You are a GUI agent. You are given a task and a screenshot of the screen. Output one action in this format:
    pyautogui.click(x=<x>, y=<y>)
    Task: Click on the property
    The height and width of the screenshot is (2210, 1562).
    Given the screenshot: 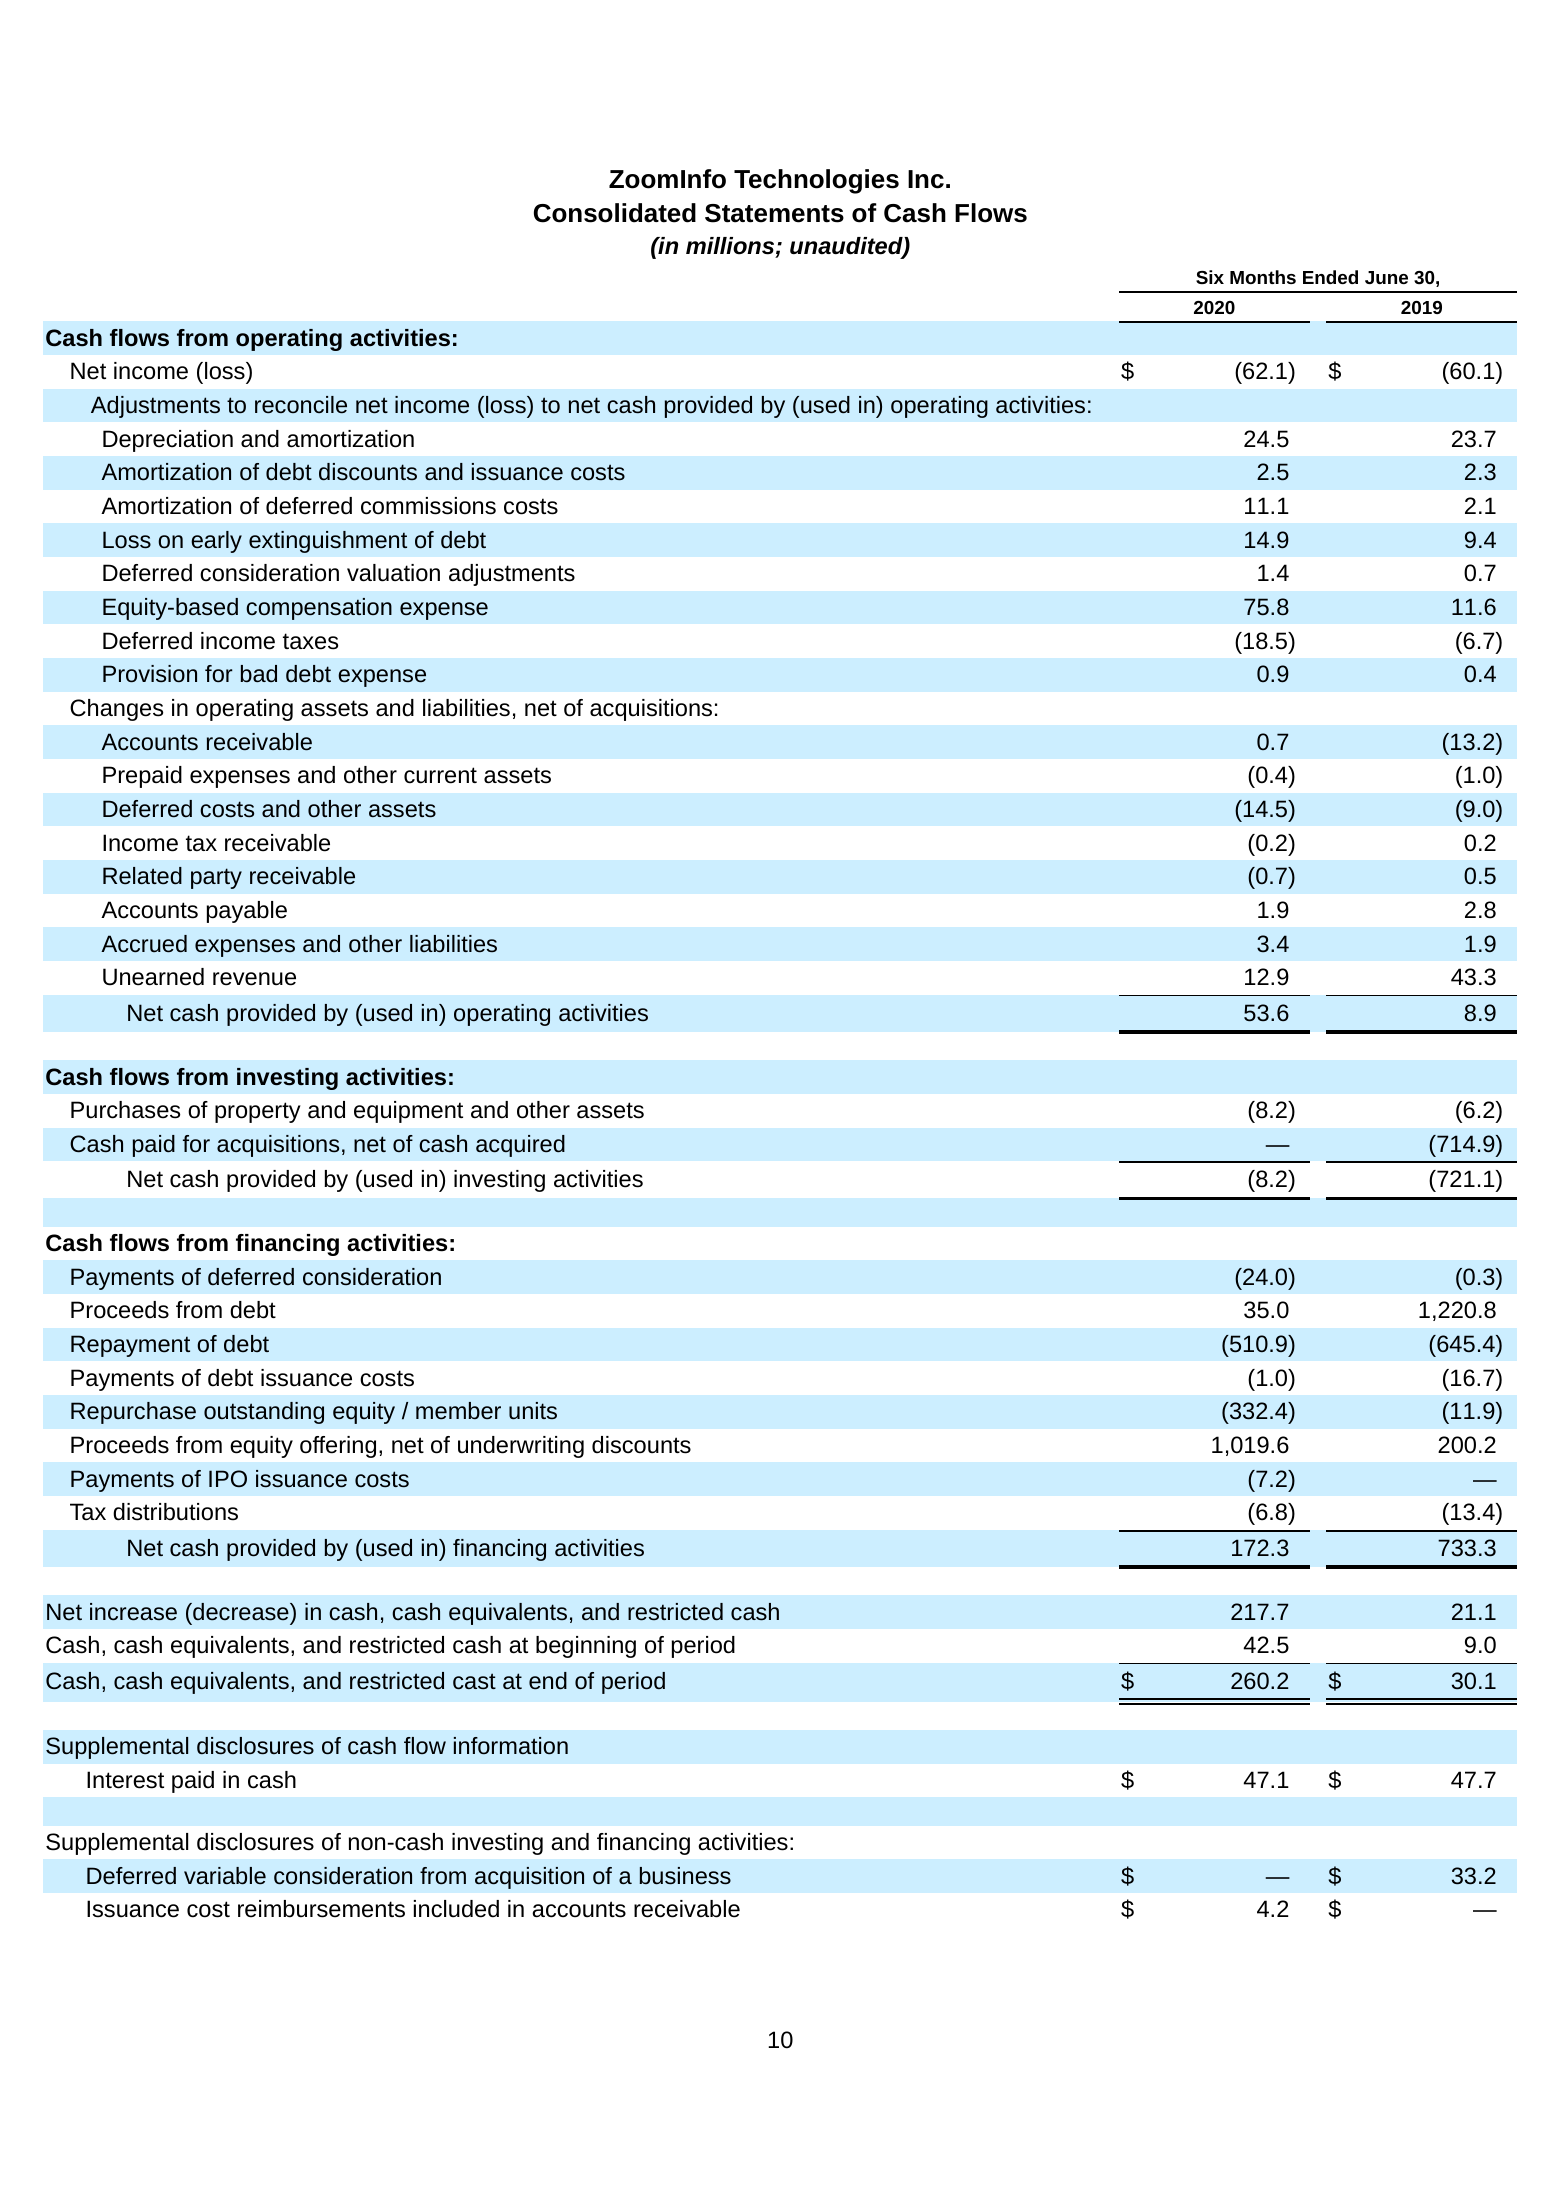 What is the action you would take?
    pyautogui.click(x=258, y=1112)
